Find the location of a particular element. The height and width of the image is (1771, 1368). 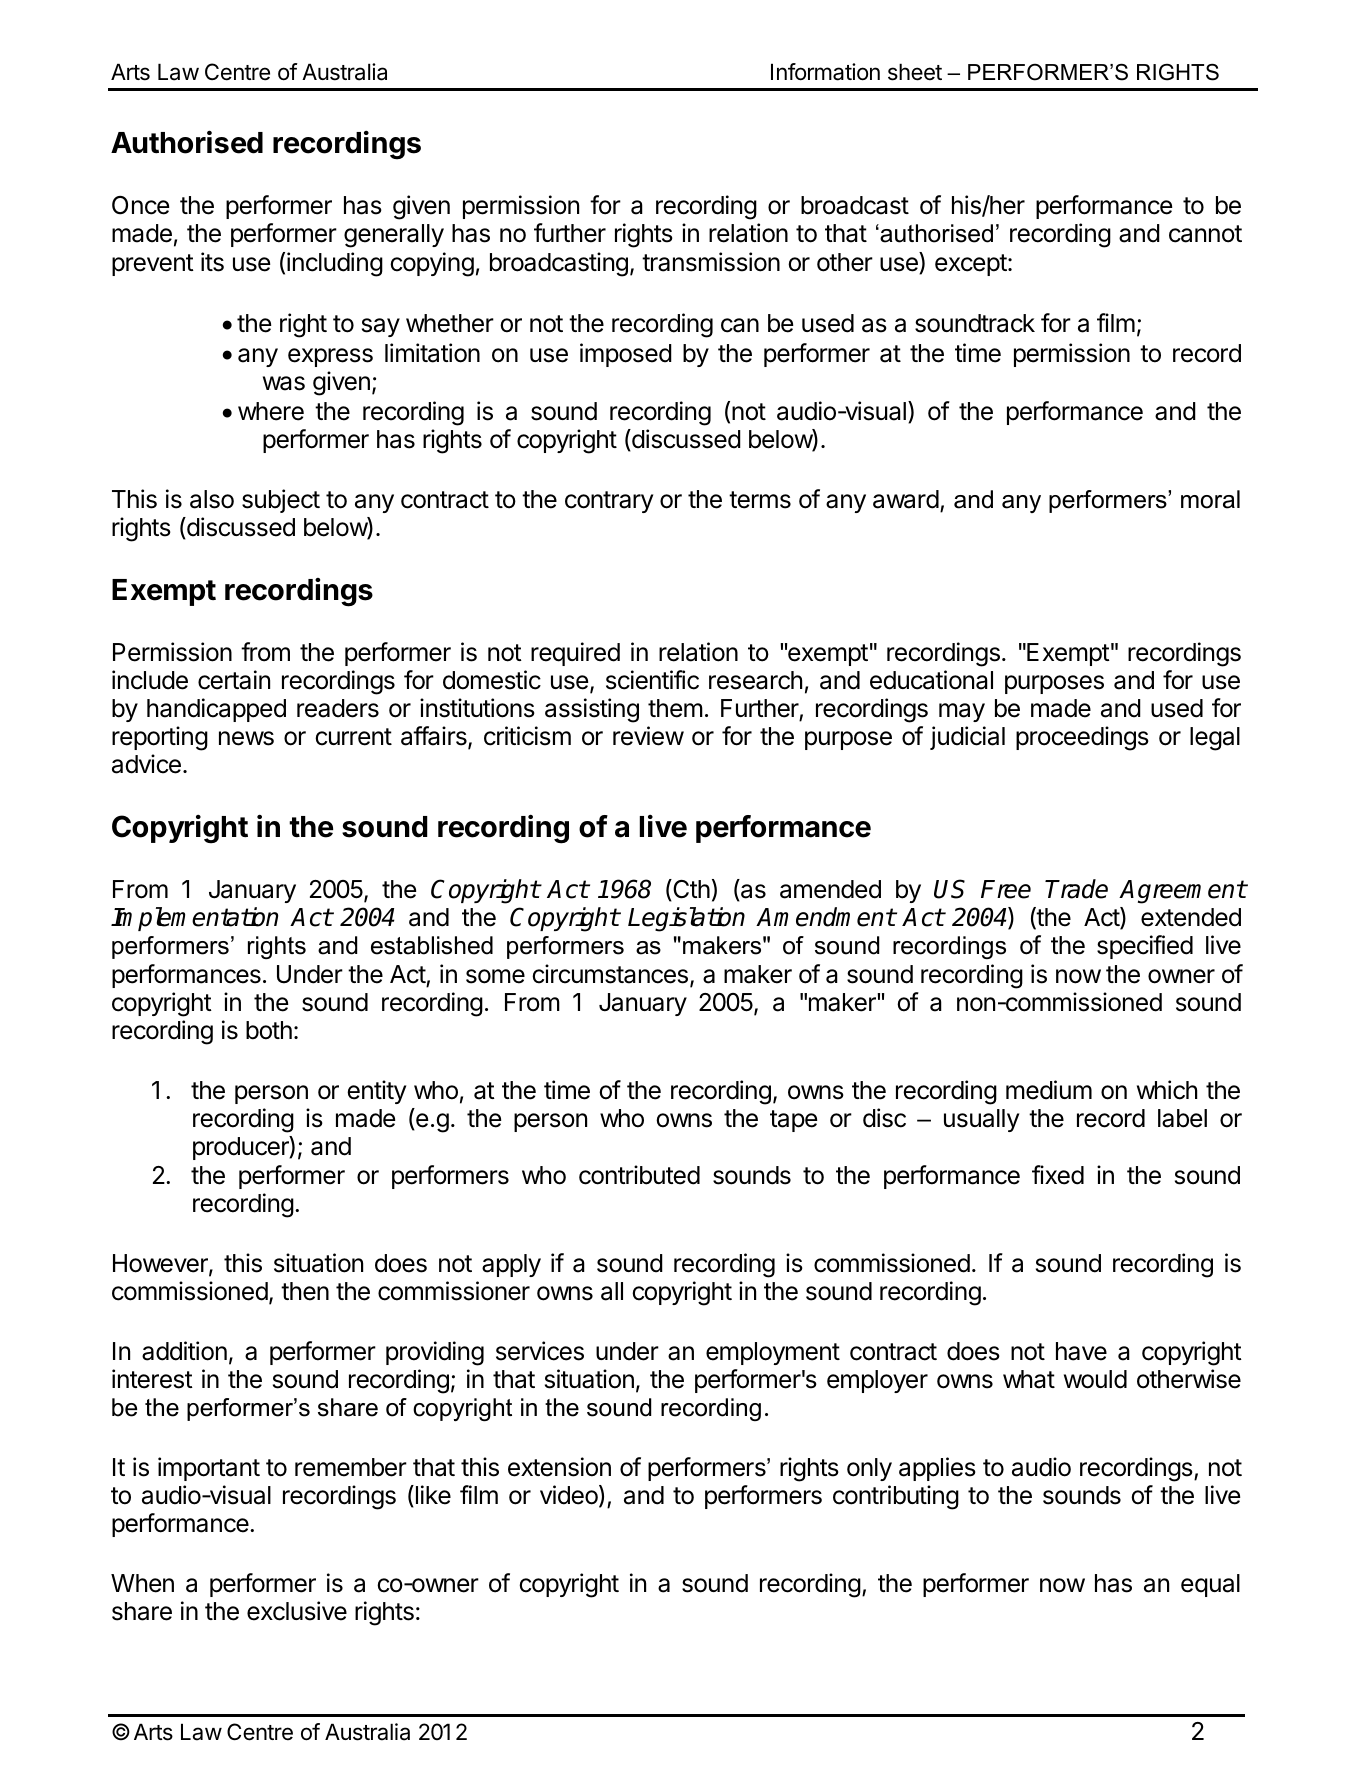

Information is located at coordinates (825, 72).
